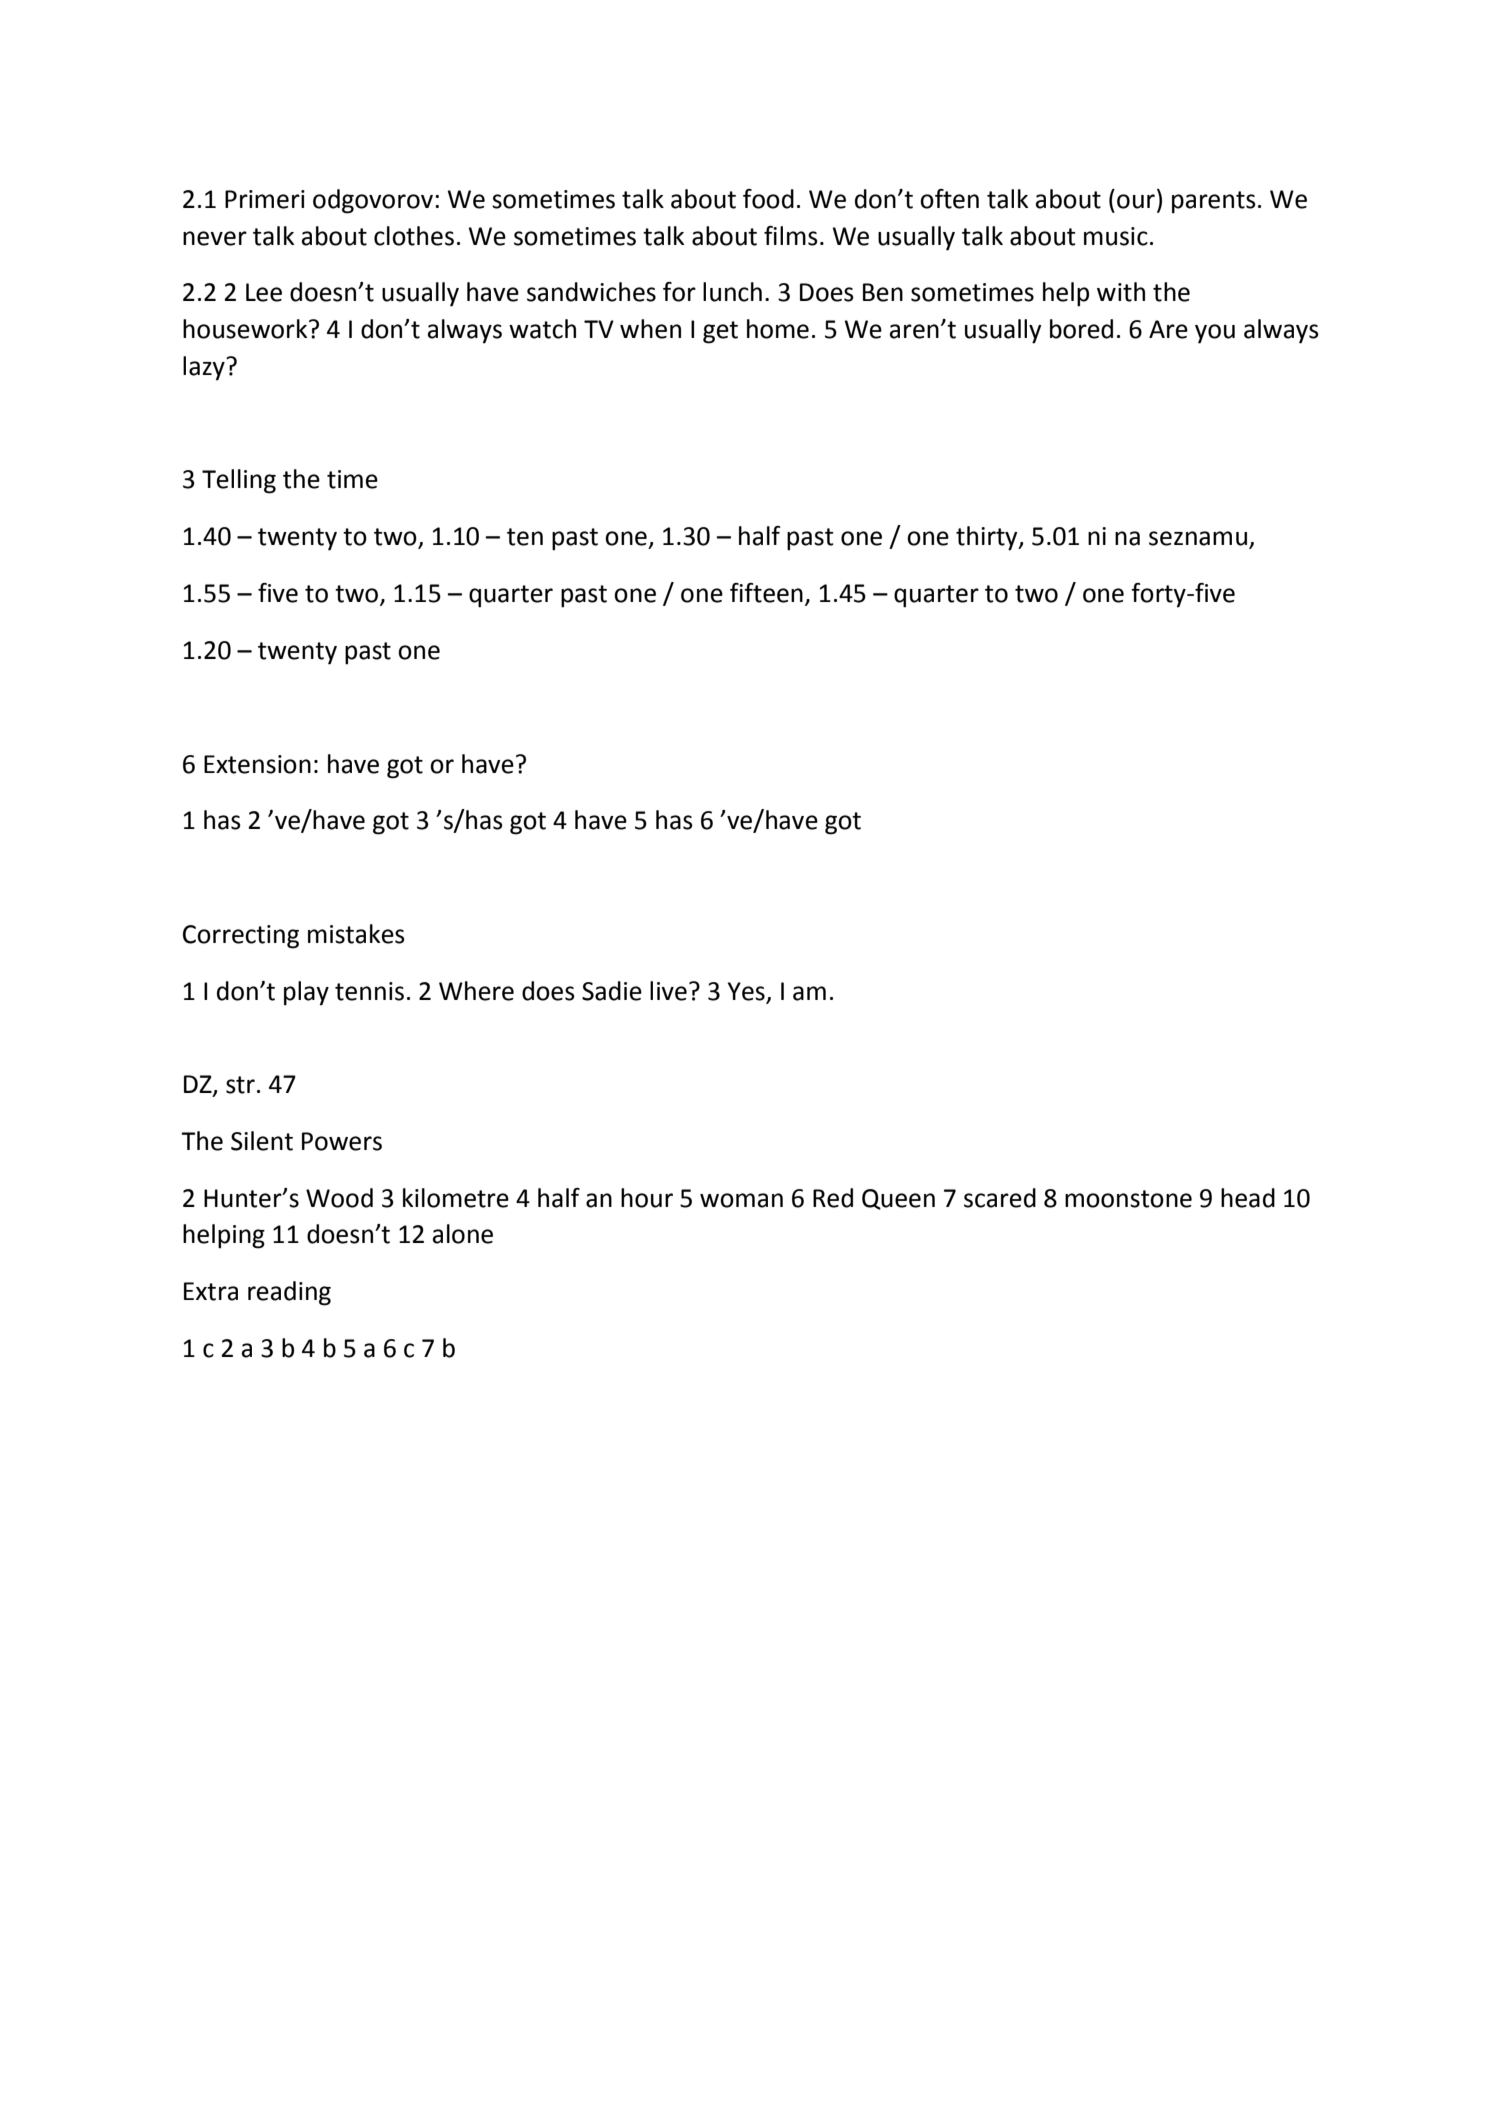 This image has height=2127, width=1504. Describe the element at coordinates (741, 1200) in the image. I see `woman` at that location.
